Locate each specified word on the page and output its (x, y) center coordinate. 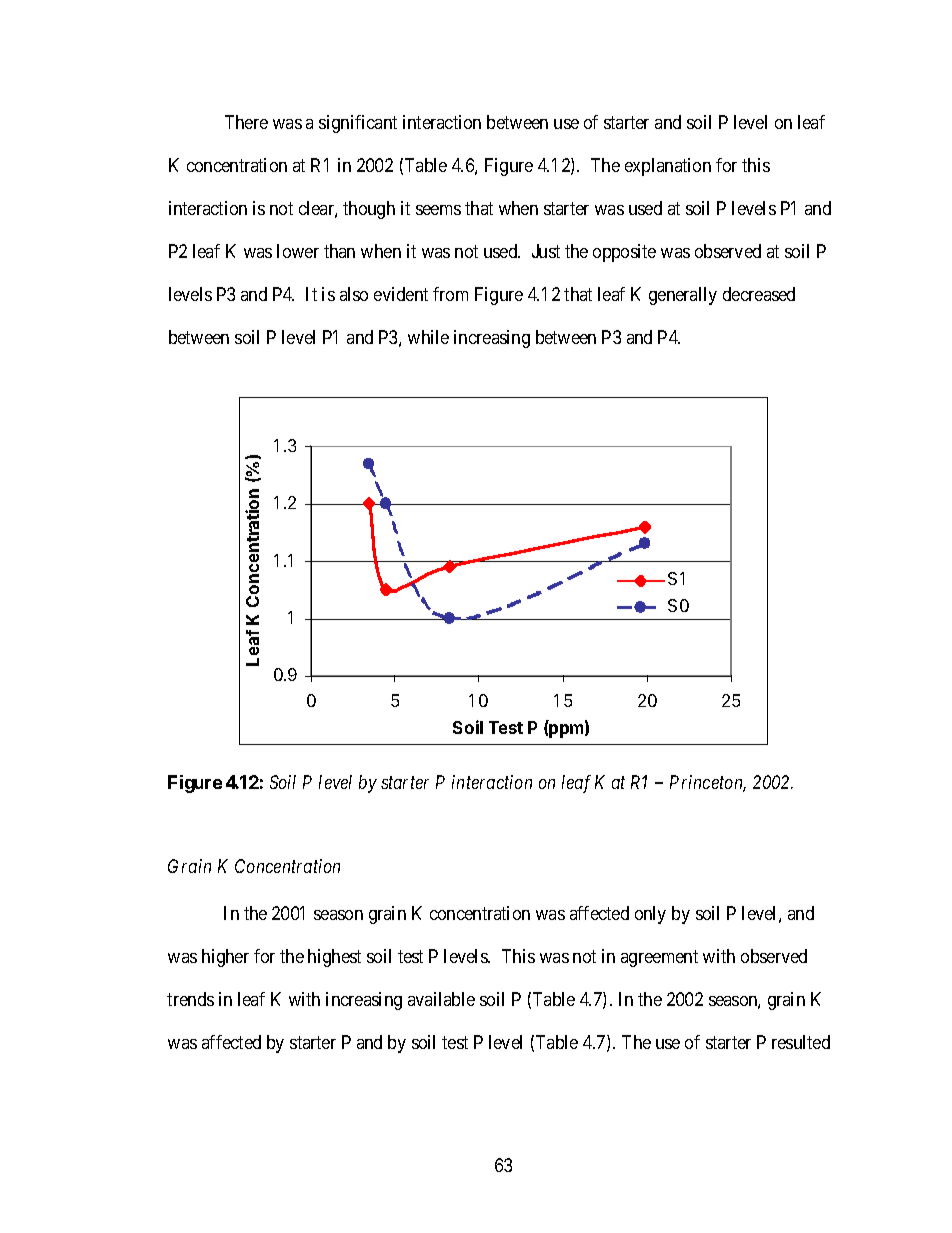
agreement (659, 958)
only (650, 915)
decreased (759, 294)
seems (438, 210)
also (354, 294)
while (428, 337)
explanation (668, 167)
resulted (801, 1042)
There (246, 122)
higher (225, 958)
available (441, 999)
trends (190, 999)
